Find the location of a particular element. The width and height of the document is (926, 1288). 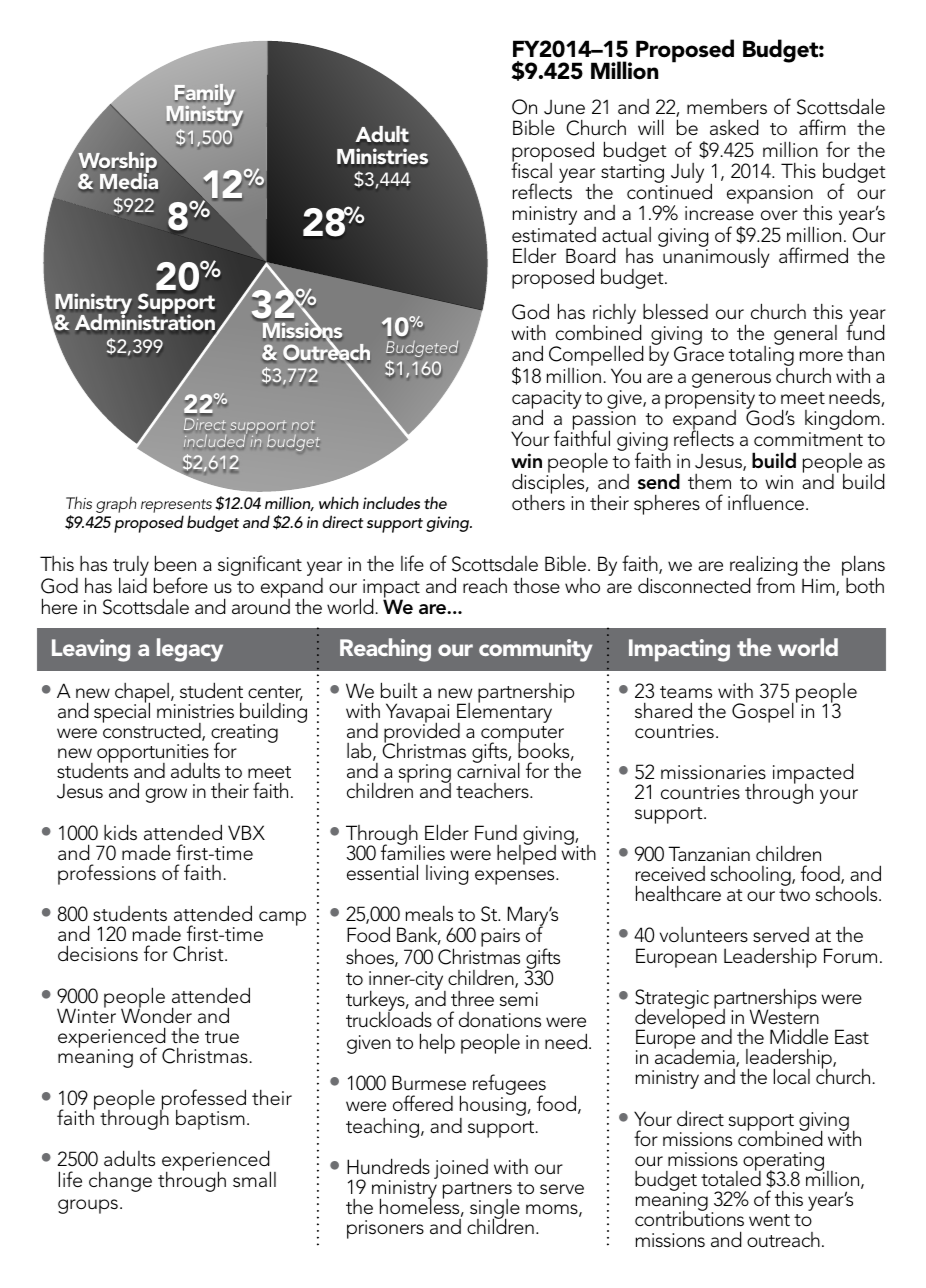

single is located at coordinates (495, 1210).
